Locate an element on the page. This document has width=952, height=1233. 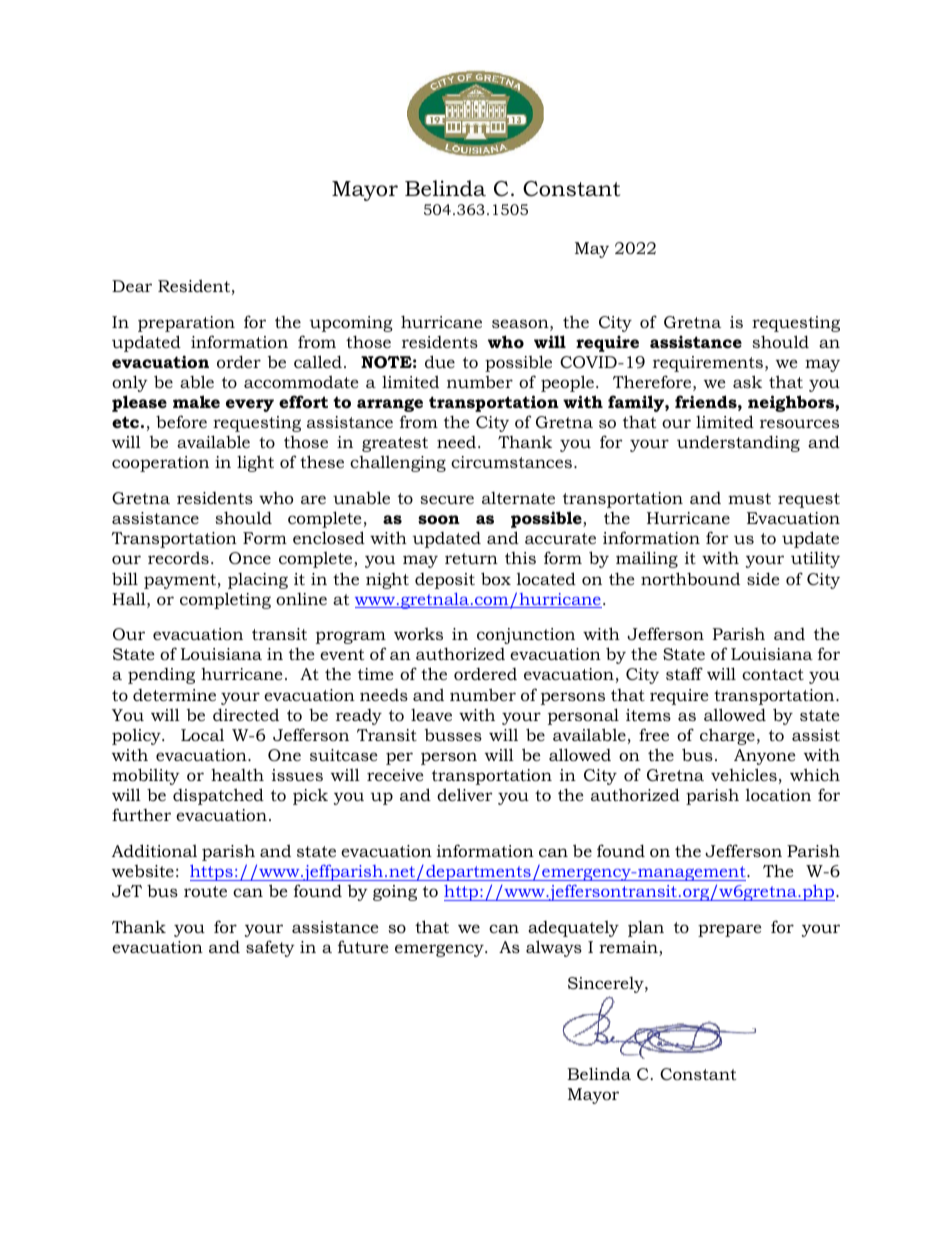
due is located at coordinates (440, 361).
